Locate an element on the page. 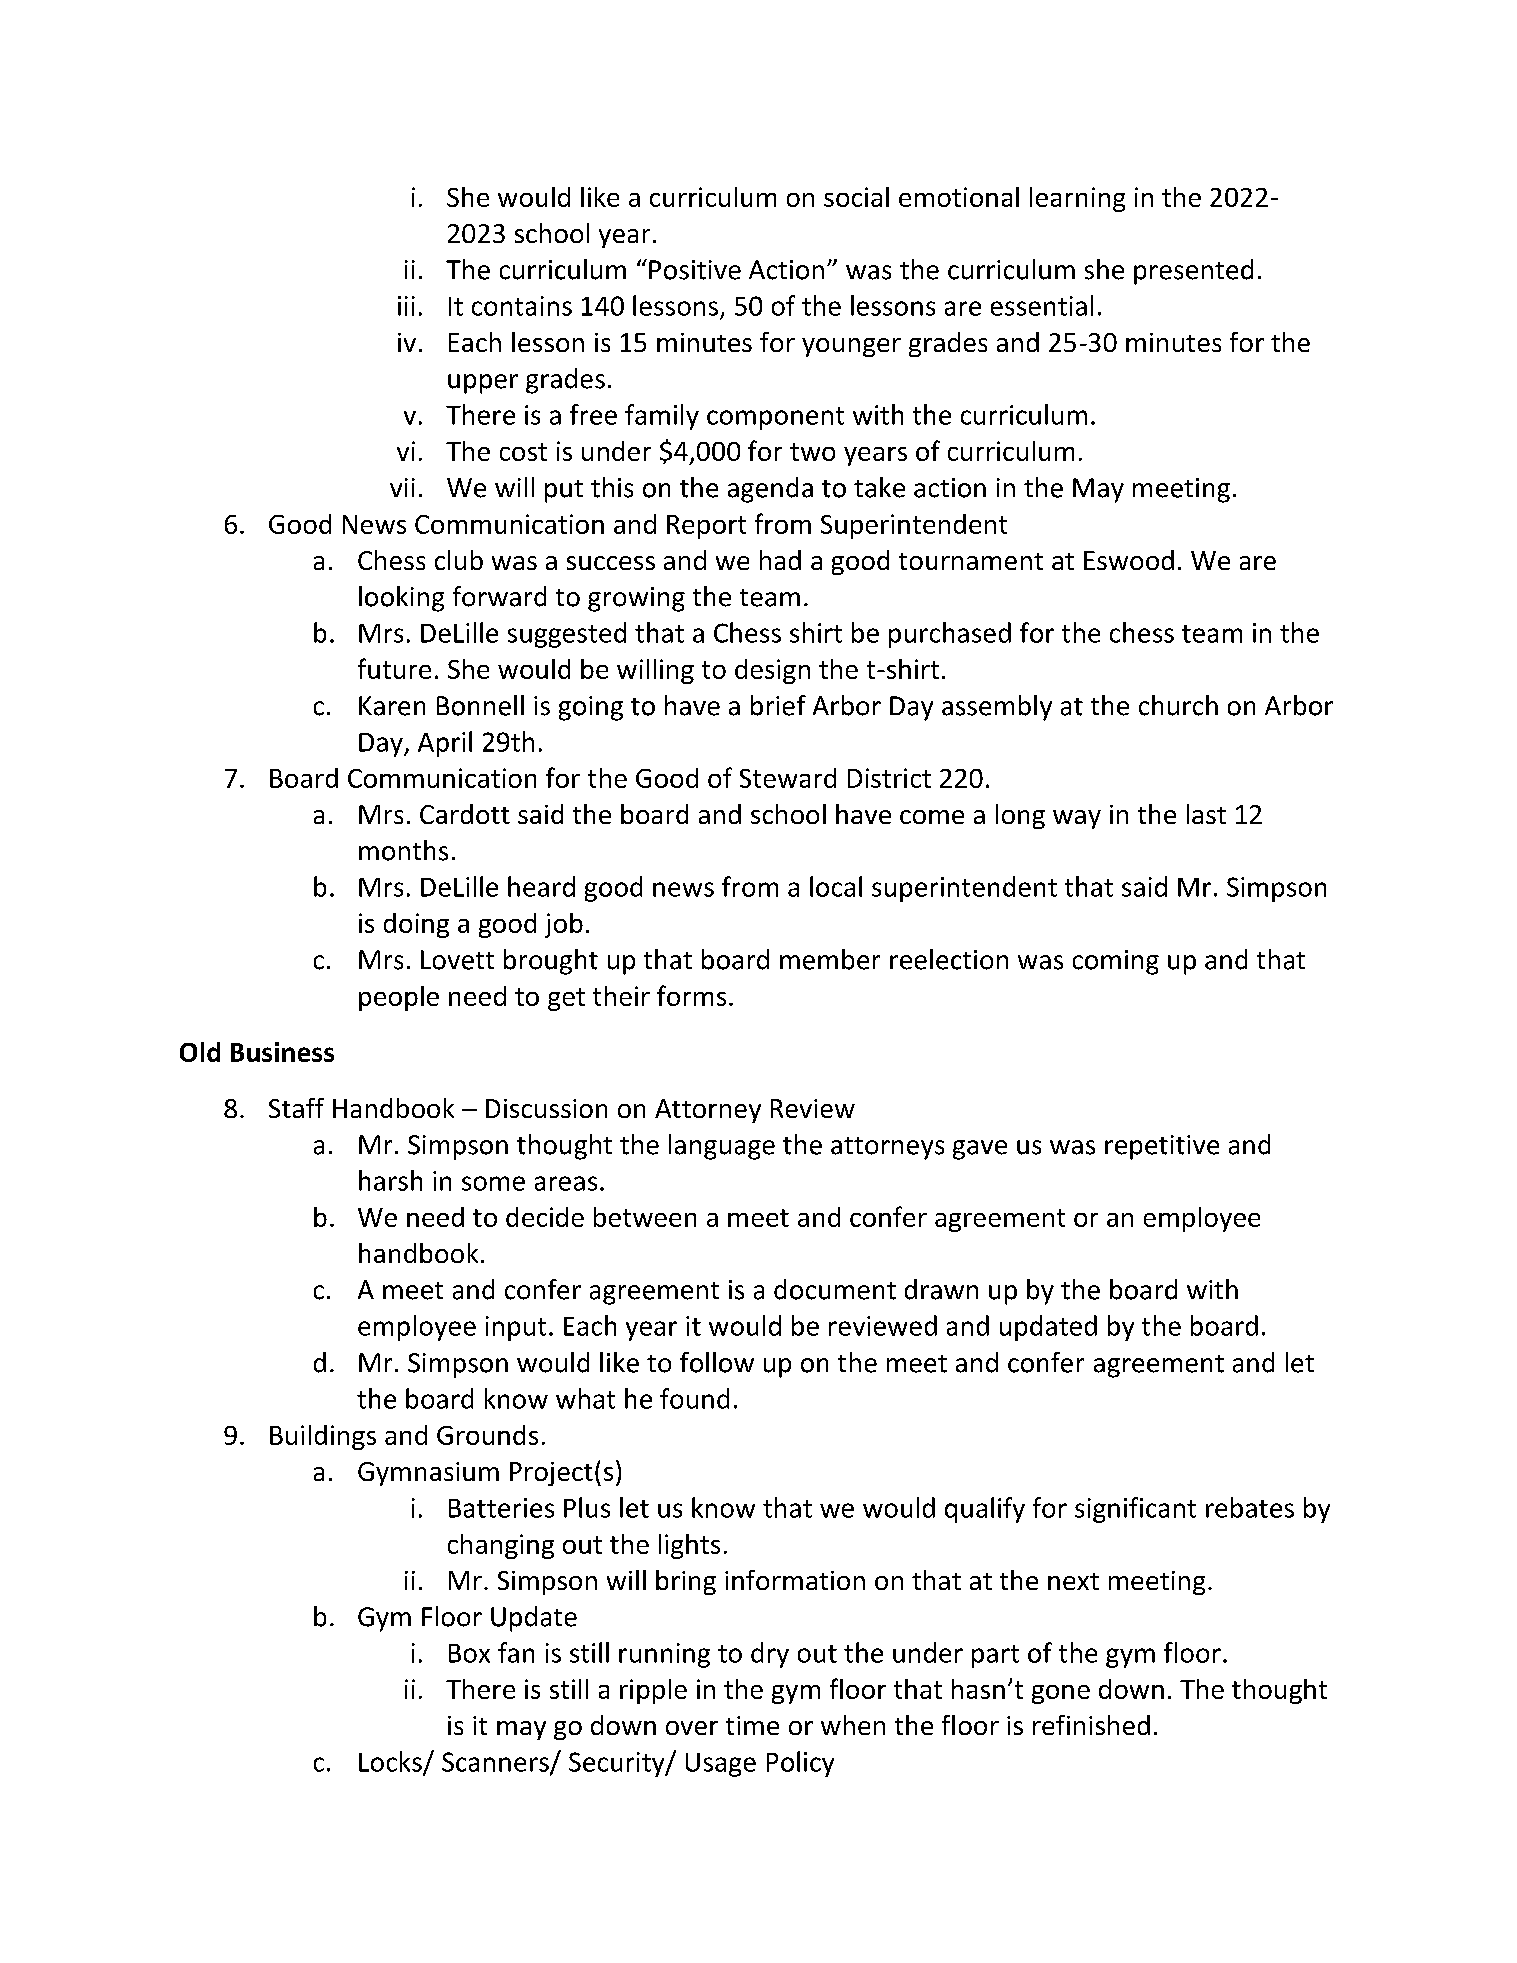 This image has height=1963, width=1517. looking is located at coordinates (401, 599).
